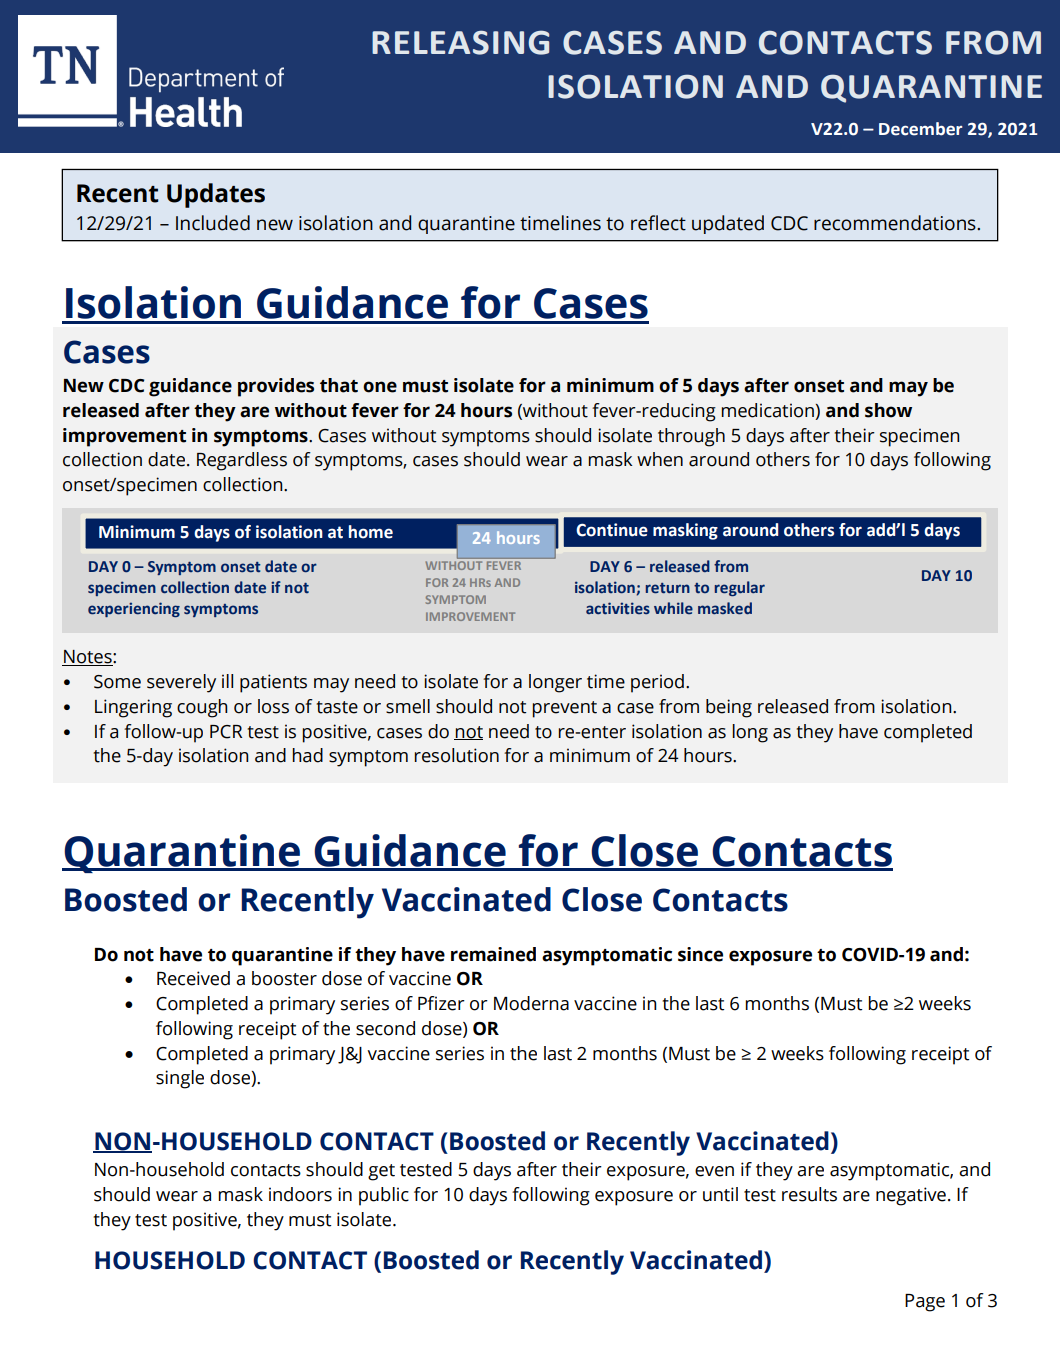  What do you see at coordinates (729, 708) in the document?
I see `being` at bounding box center [729, 708].
